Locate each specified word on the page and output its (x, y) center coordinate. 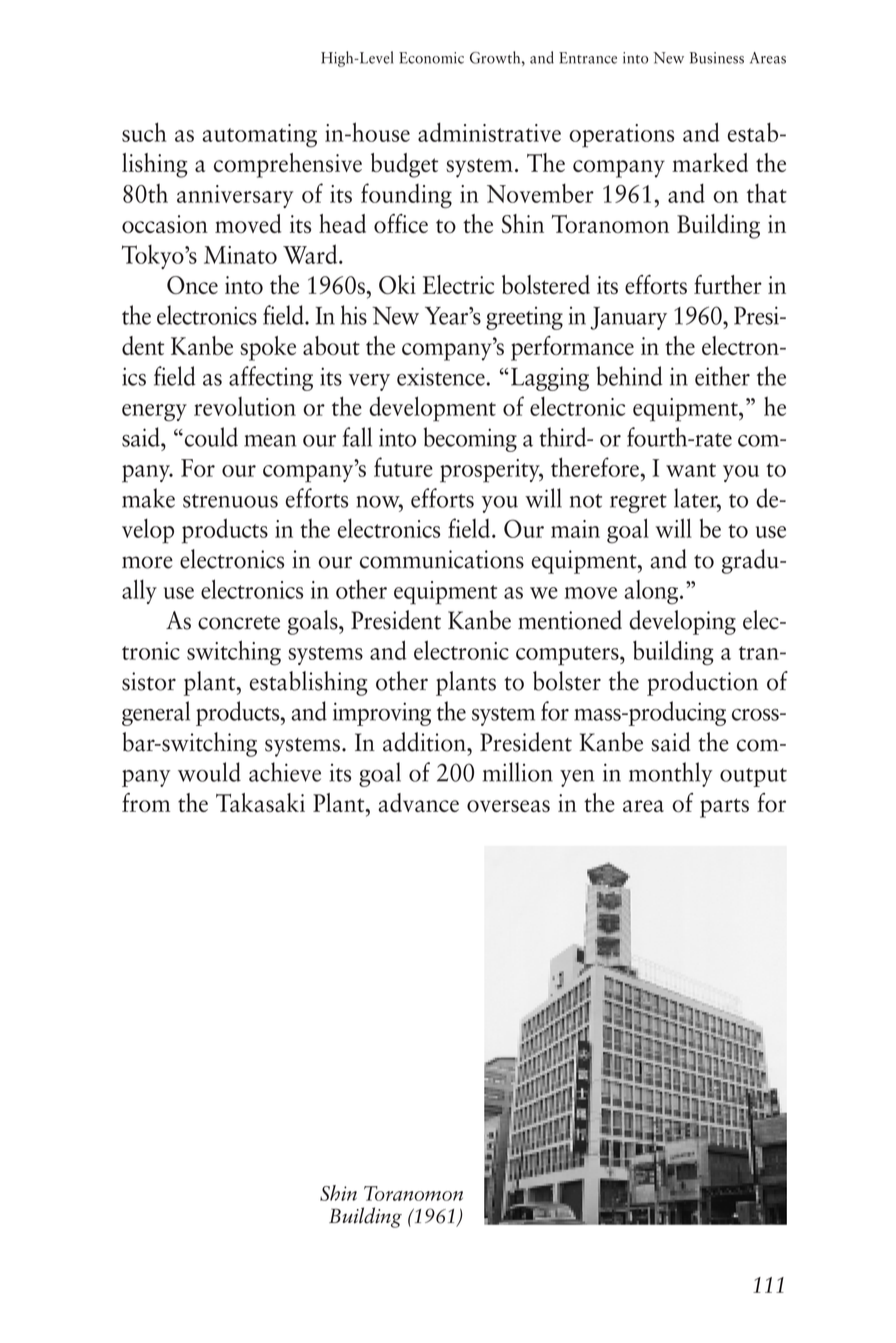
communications (442, 559)
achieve (285, 772)
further (728, 284)
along (652, 592)
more (147, 562)
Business (717, 58)
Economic (431, 58)
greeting (524, 318)
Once (192, 285)
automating (259, 136)
